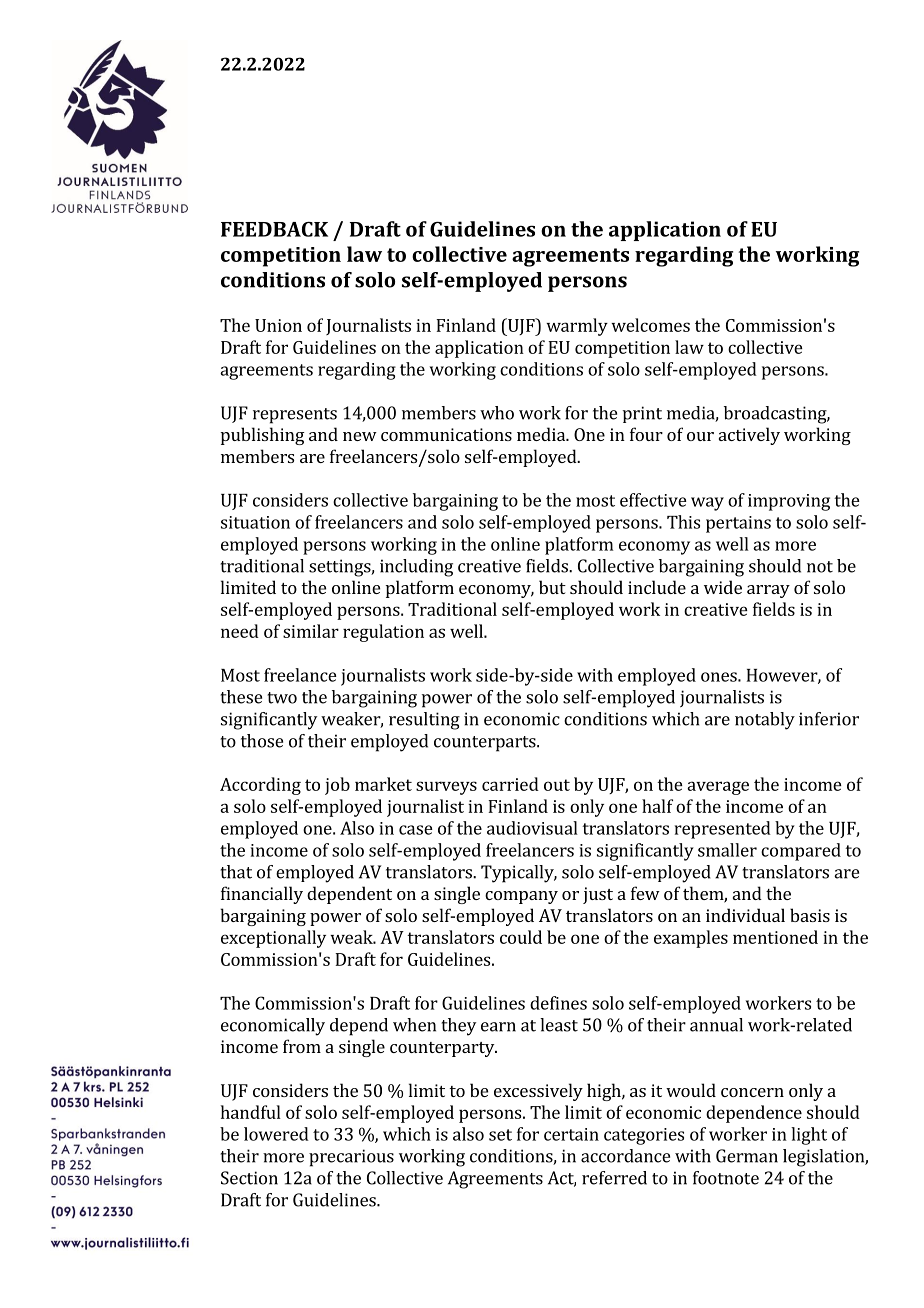 The height and width of the screenshot is (1308, 924). Describe the element at coordinates (276, 1134) in the screenshot. I see `lowered` at that location.
